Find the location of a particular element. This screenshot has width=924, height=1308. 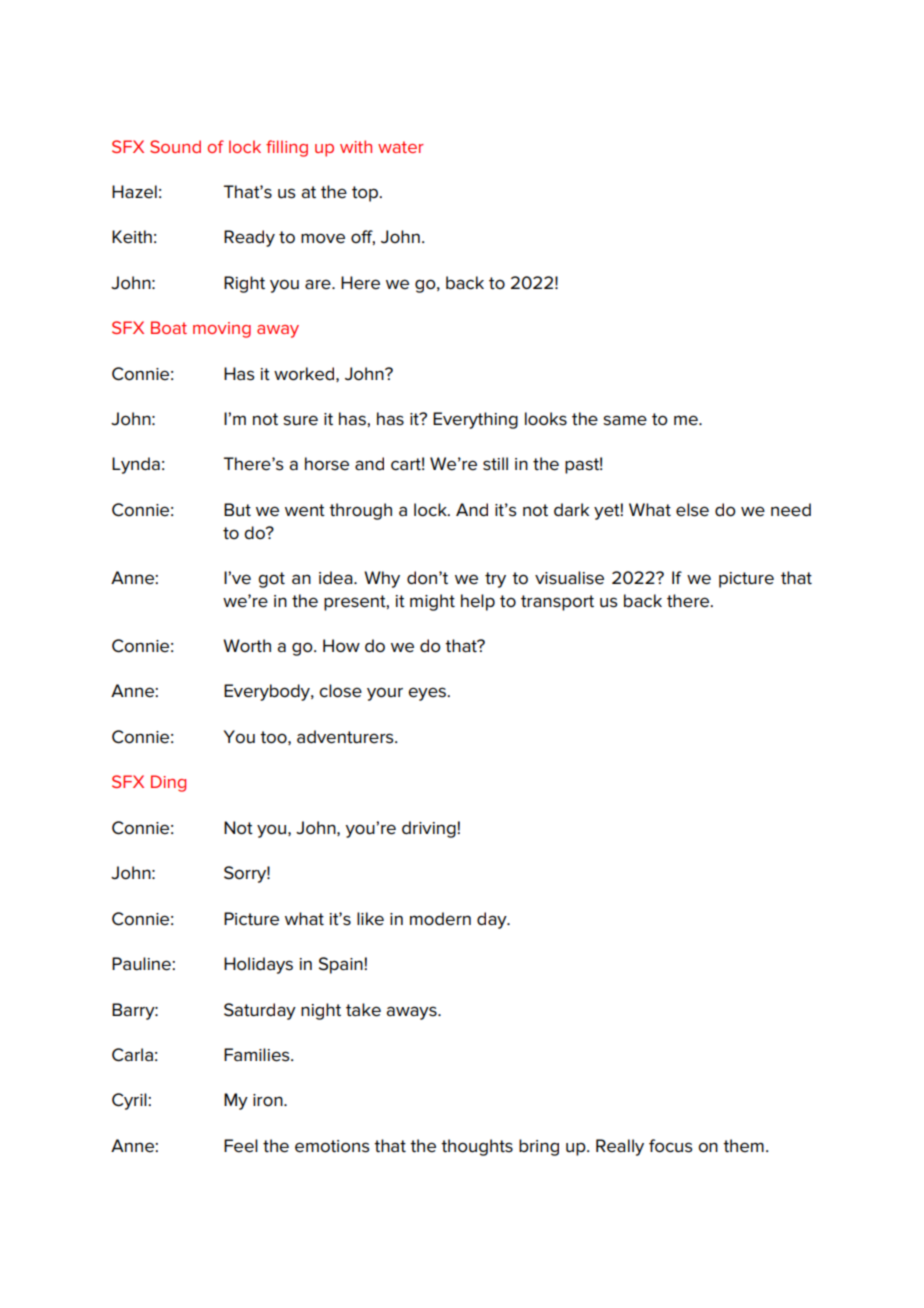

help is located at coordinates (478, 602).
